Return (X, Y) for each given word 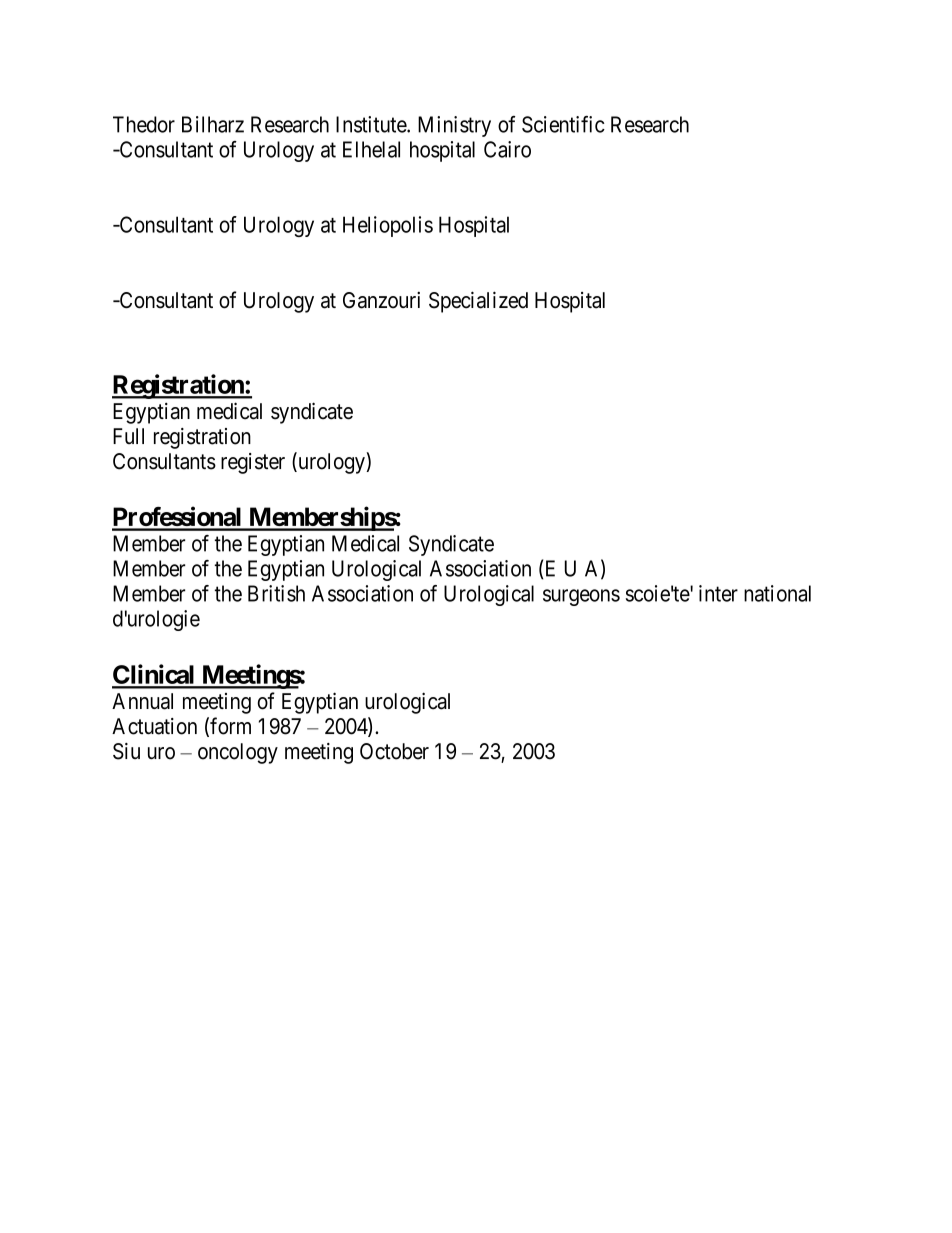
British (276, 593)
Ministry (454, 126)
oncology (238, 753)
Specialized (478, 302)
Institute (372, 124)
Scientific (563, 124)
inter (718, 593)
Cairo (507, 149)
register (253, 463)
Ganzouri (381, 300)
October (394, 751)
